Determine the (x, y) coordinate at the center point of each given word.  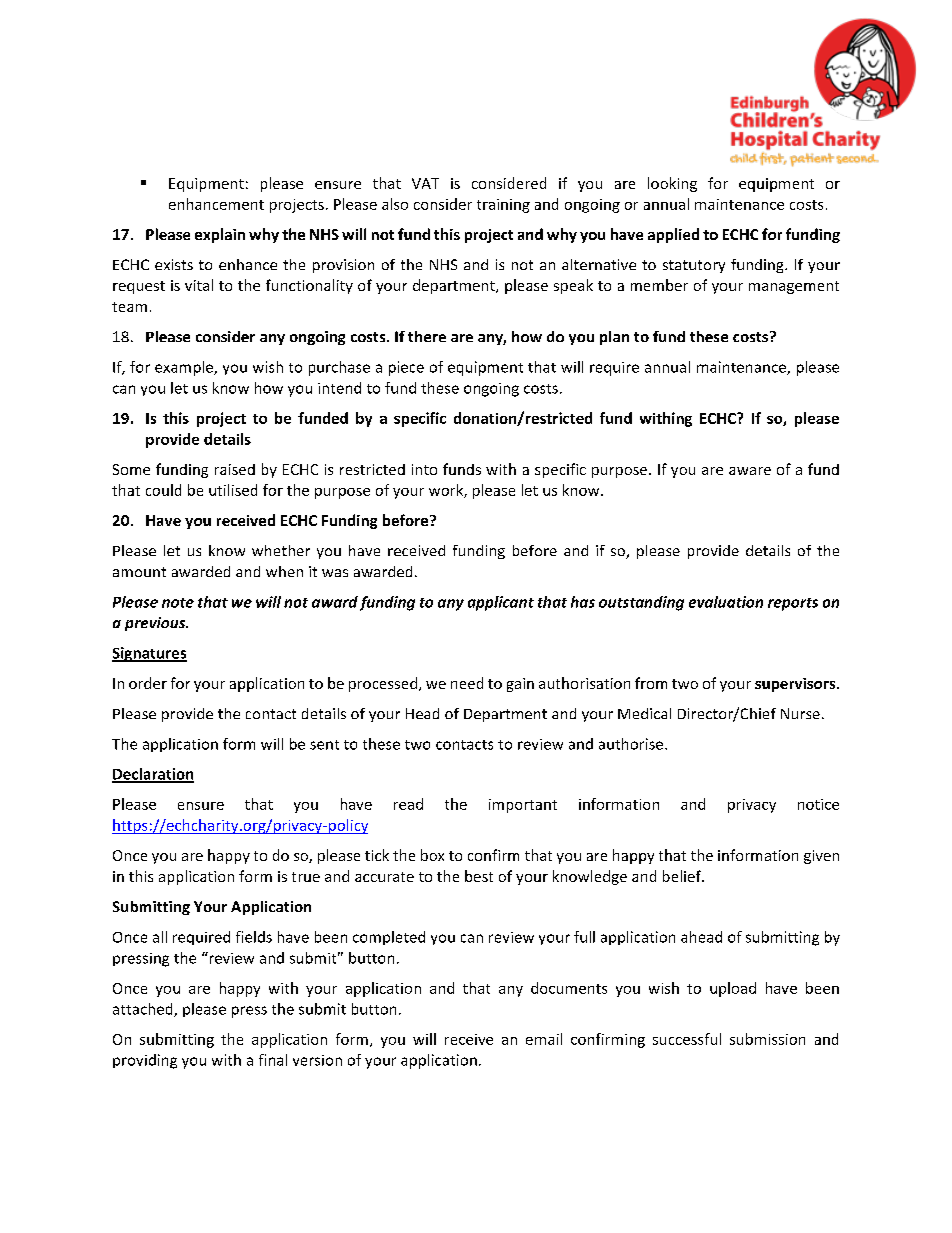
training (503, 206)
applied (673, 235)
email (544, 1039)
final (273, 1060)
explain (220, 235)
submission (767, 1039)
